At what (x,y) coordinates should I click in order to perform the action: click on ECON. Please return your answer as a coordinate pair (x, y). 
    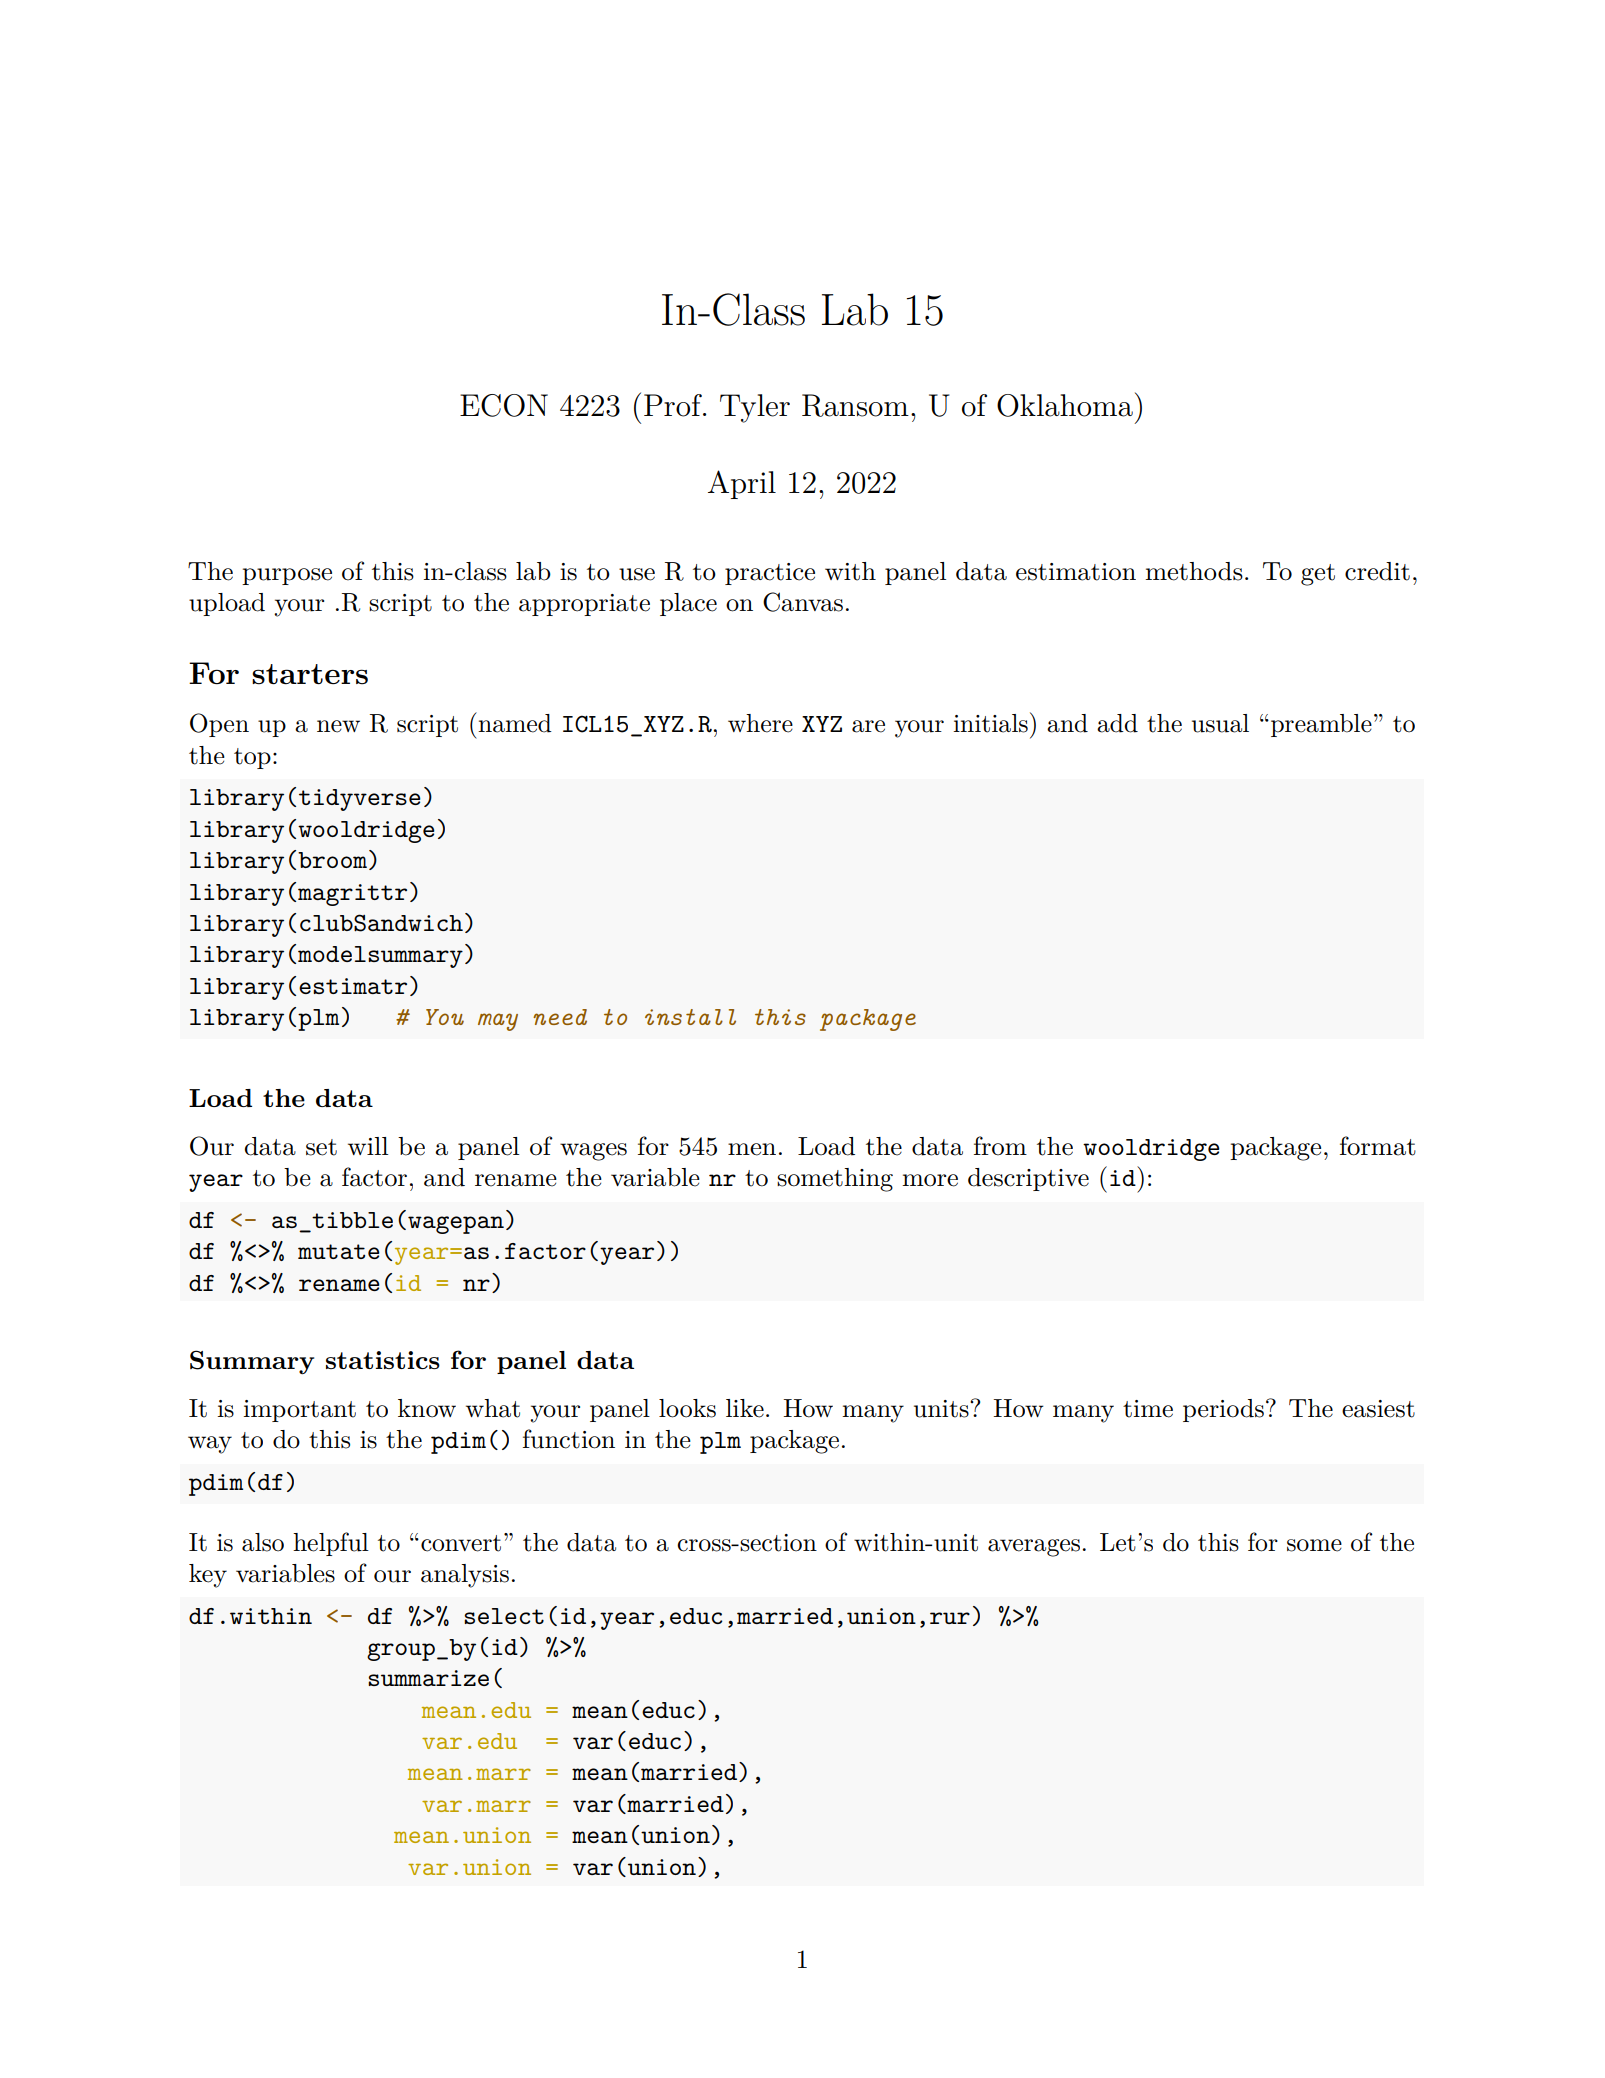
    Looking at the image, I should click on (504, 405).
